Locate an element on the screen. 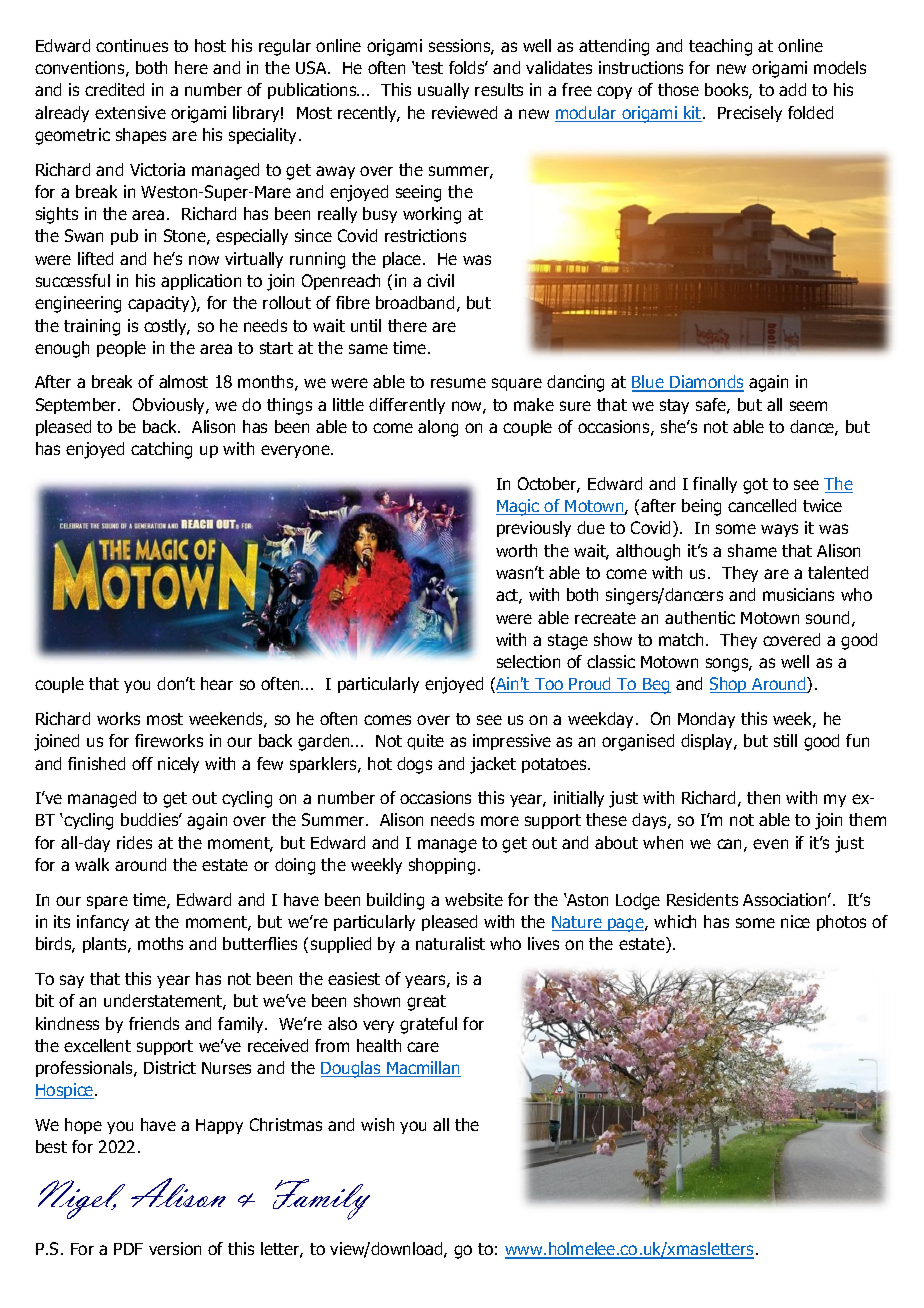 The image size is (924, 1308). naturalist is located at coordinates (450, 943).
